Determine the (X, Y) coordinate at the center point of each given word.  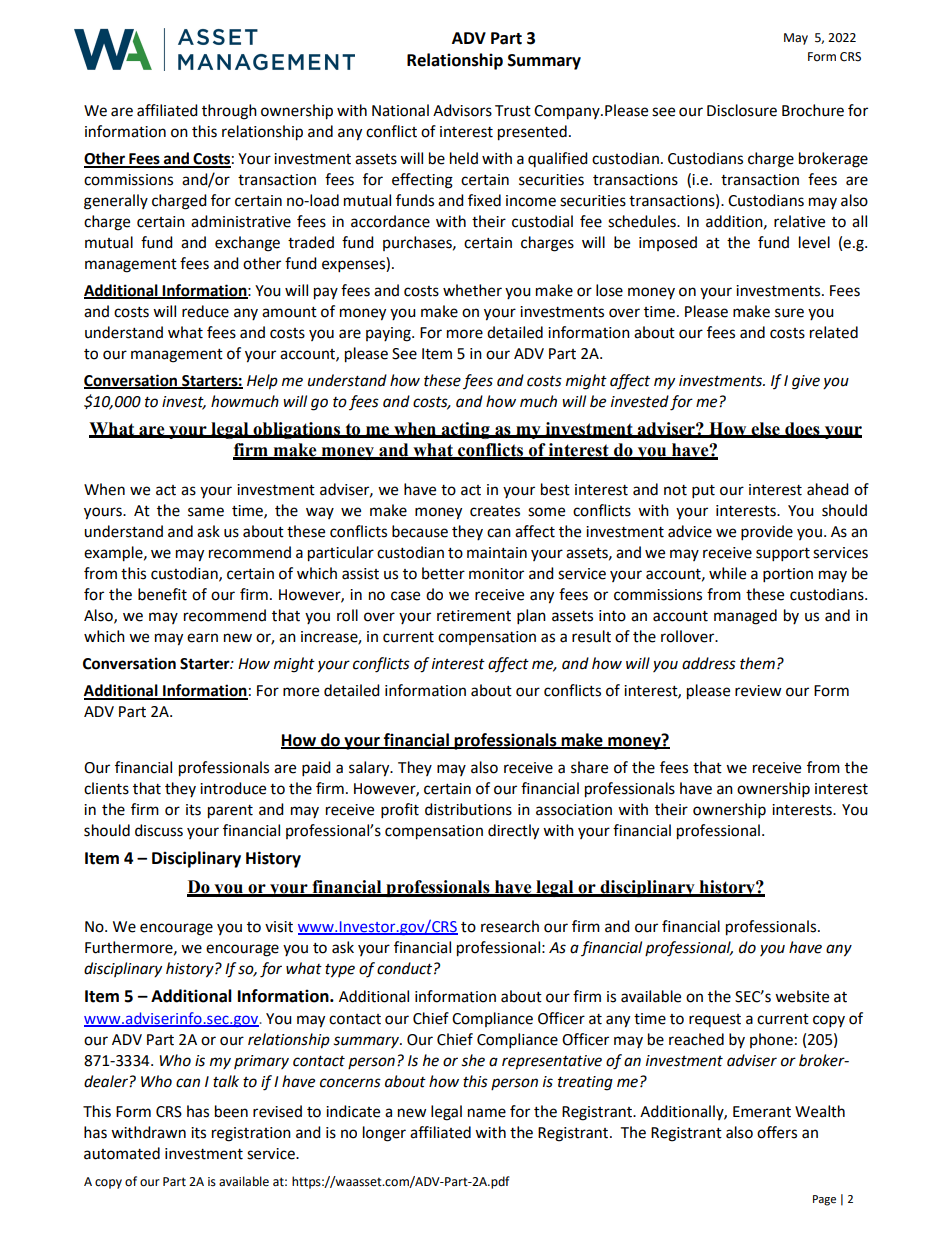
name (487, 1113)
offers (777, 1132)
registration (251, 1134)
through (229, 112)
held (464, 158)
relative (799, 221)
